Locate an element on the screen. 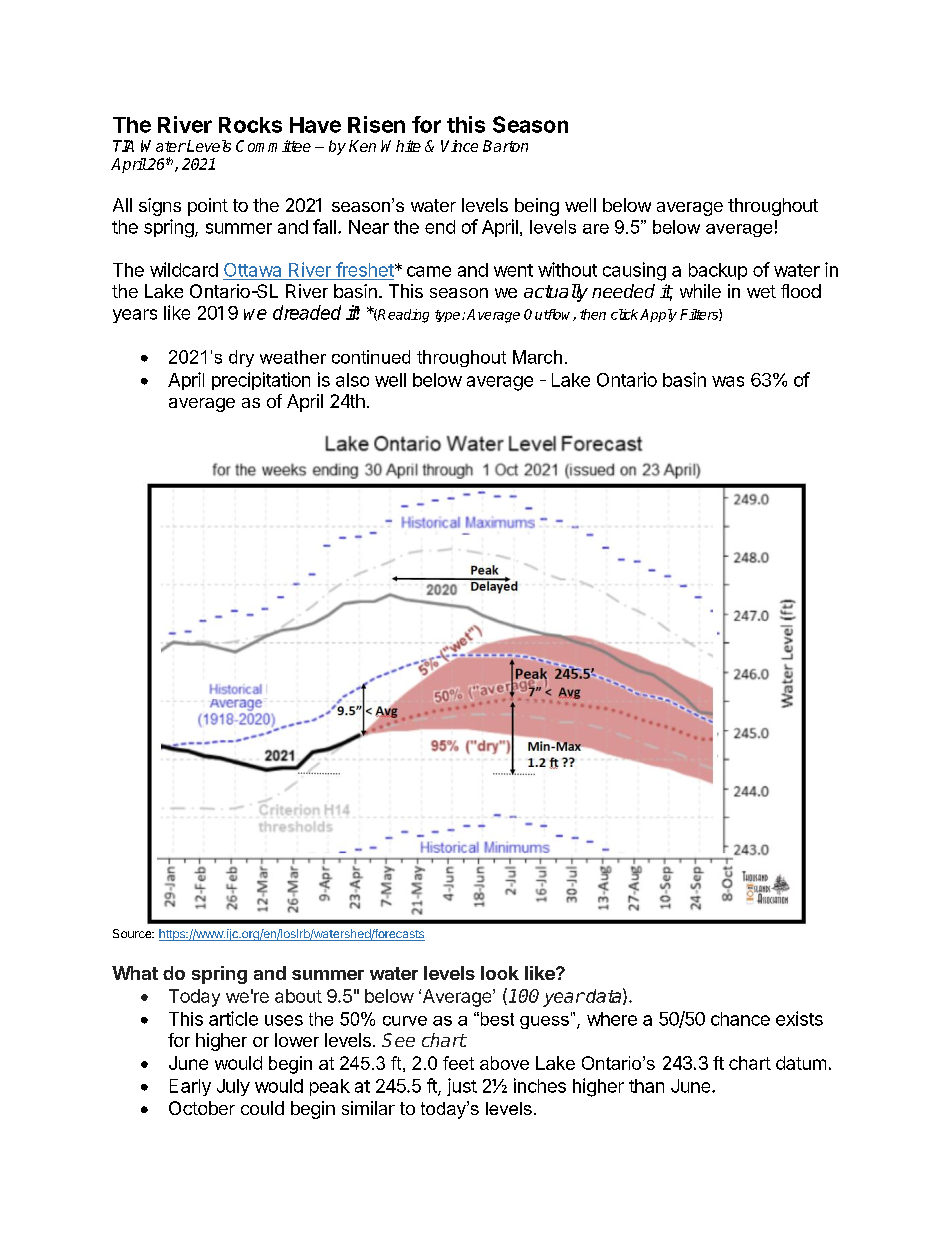 The height and width of the screenshot is (1233, 952). are is located at coordinates (596, 229).
